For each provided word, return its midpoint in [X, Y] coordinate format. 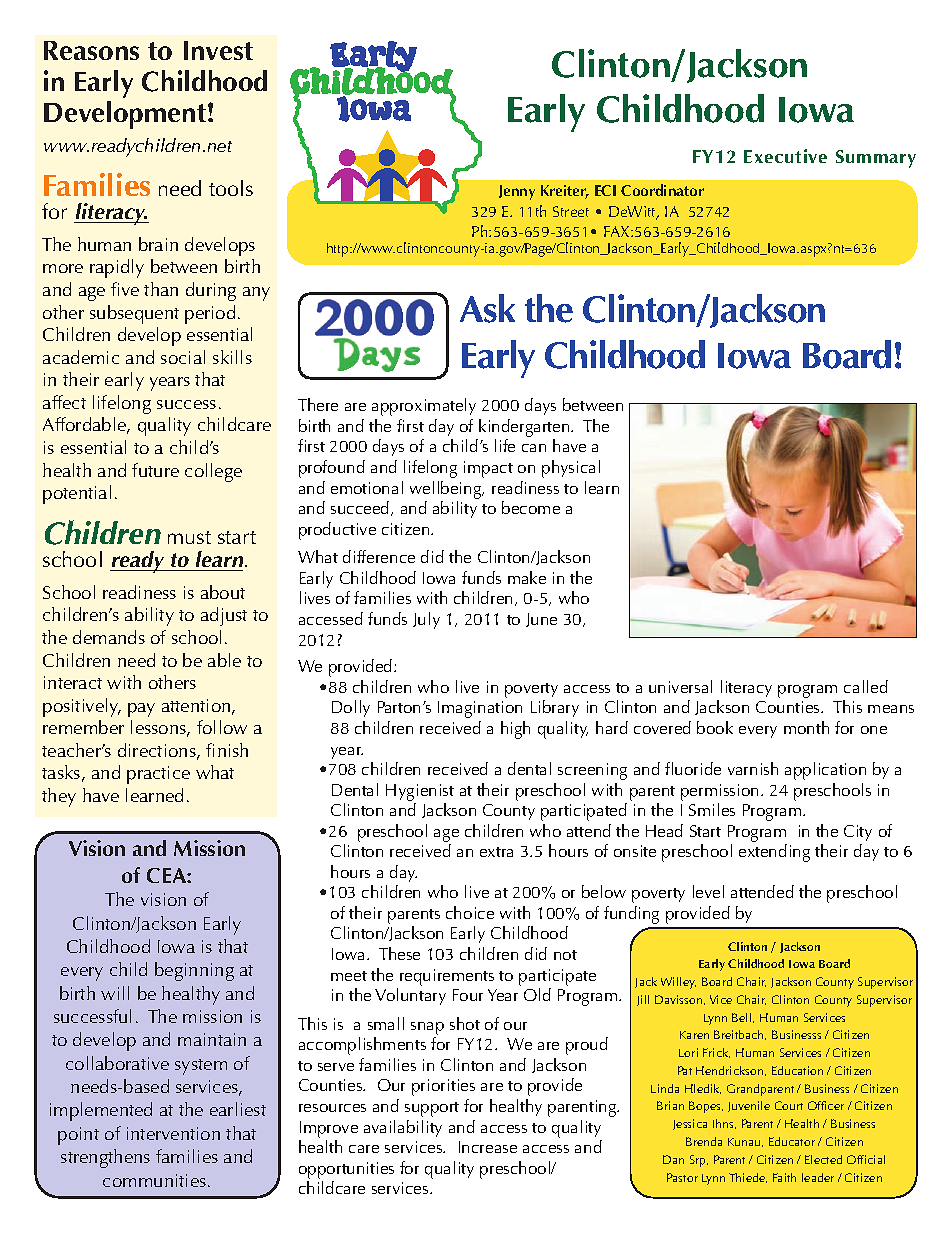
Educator [792, 1141]
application [825, 771]
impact [488, 469]
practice [158, 775]
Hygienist [420, 792]
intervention [173, 1133]
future [155, 470]
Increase [488, 1147]
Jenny [517, 192]
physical [571, 469]
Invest [218, 50]
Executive [785, 156]
